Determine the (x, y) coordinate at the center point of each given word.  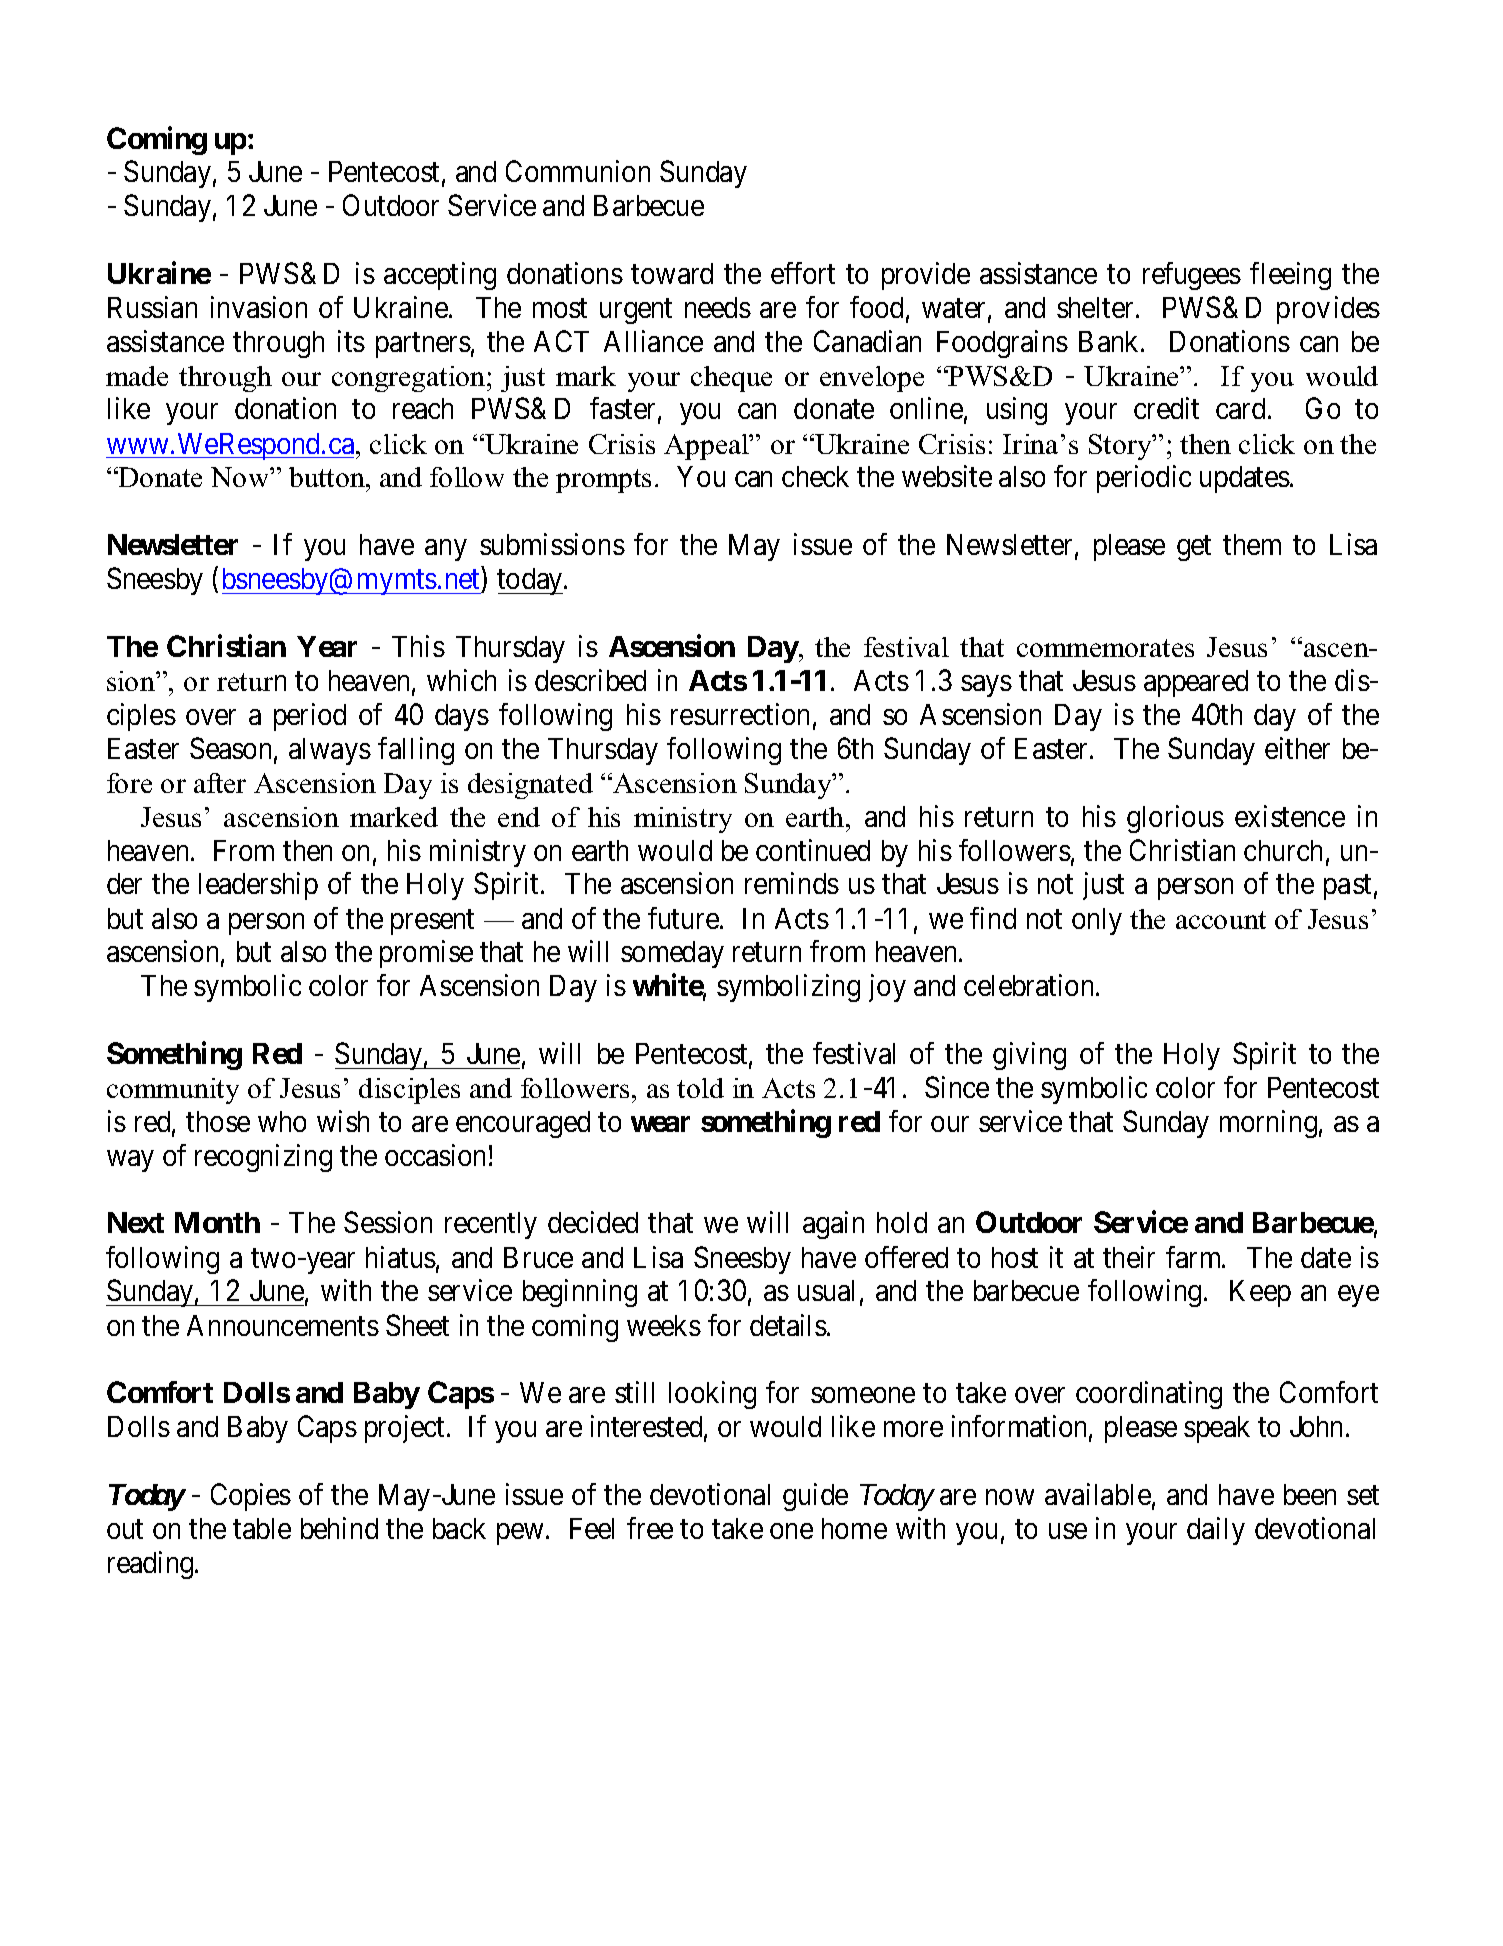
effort (803, 273)
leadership (258, 886)
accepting (440, 276)
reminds (792, 883)
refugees (1192, 276)
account (1221, 920)
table (262, 1528)
